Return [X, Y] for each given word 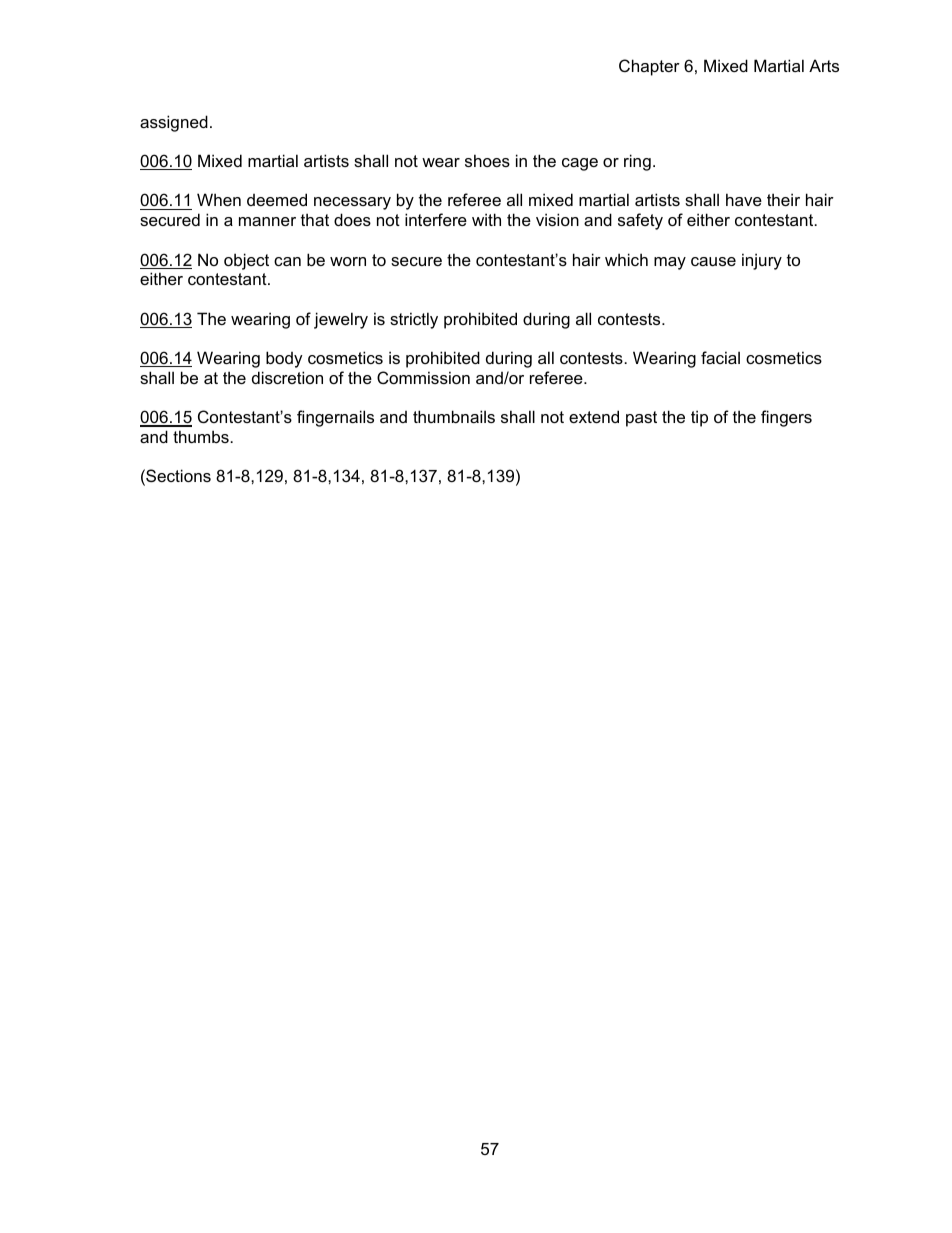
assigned [174, 123]
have [744, 199]
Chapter [649, 67]
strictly [414, 320]
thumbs [202, 436]
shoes [487, 160]
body [284, 359]
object [246, 261]
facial [720, 357]
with [486, 219]
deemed [277, 199]
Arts [824, 65]
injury [762, 261]
